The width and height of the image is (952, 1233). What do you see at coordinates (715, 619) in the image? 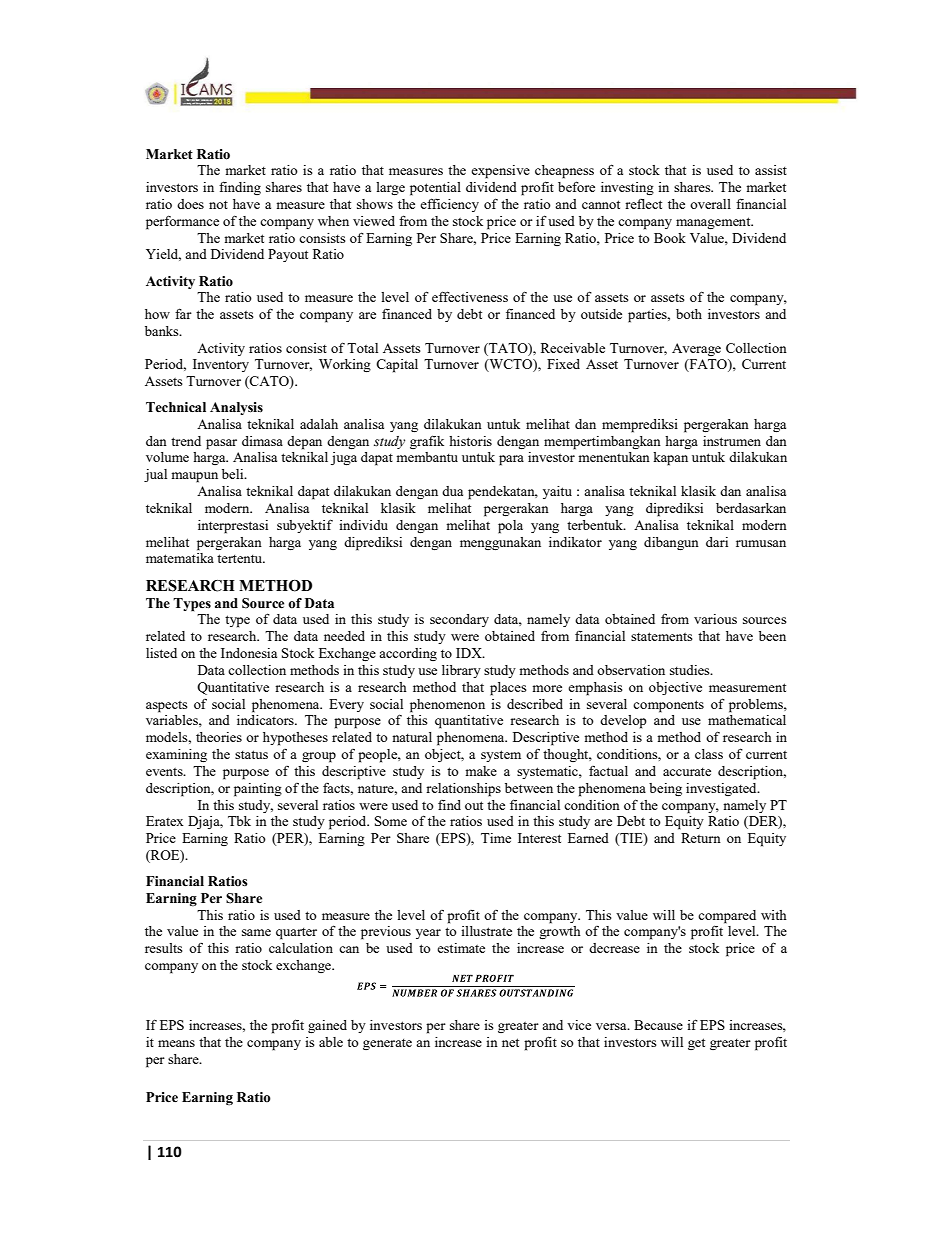
I see `various` at bounding box center [715, 619].
